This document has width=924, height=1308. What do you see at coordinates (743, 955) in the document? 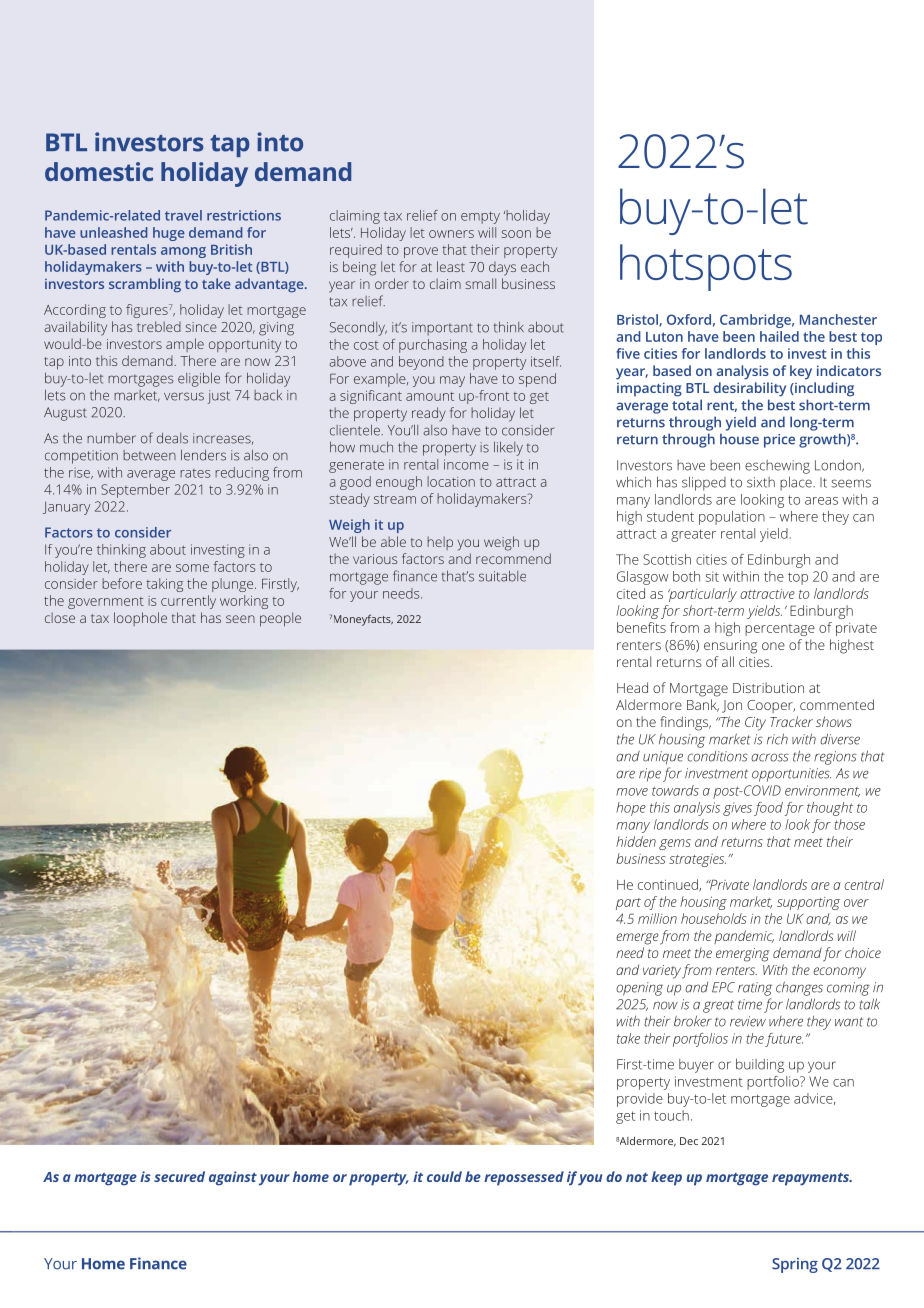
I see `emerging` at bounding box center [743, 955].
